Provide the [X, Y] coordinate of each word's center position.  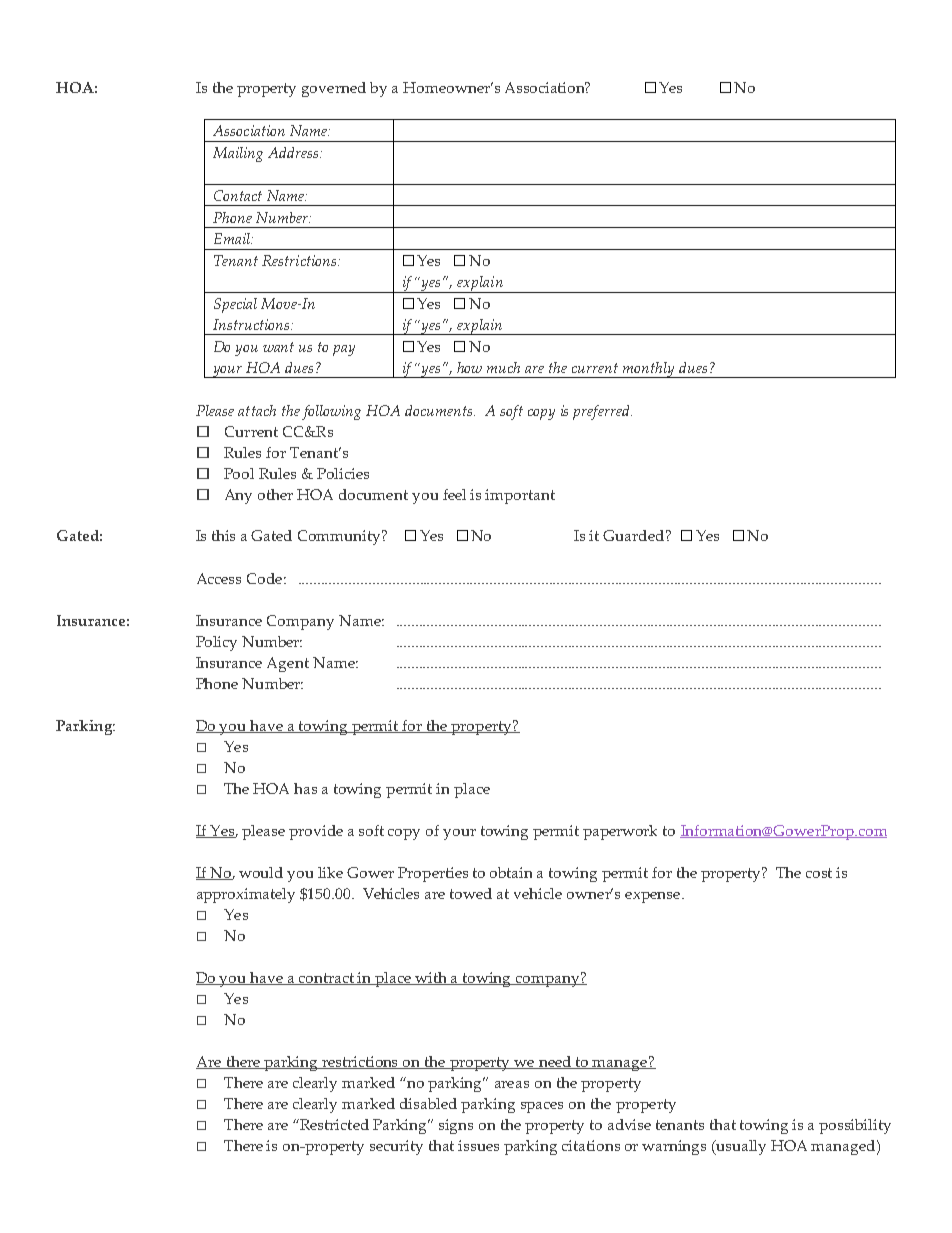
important [520, 496]
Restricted [333, 1124]
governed [334, 89]
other [275, 494]
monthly [648, 370]
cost [819, 873]
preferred [602, 412]
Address [294, 152]
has [305, 788]
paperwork [620, 832]
